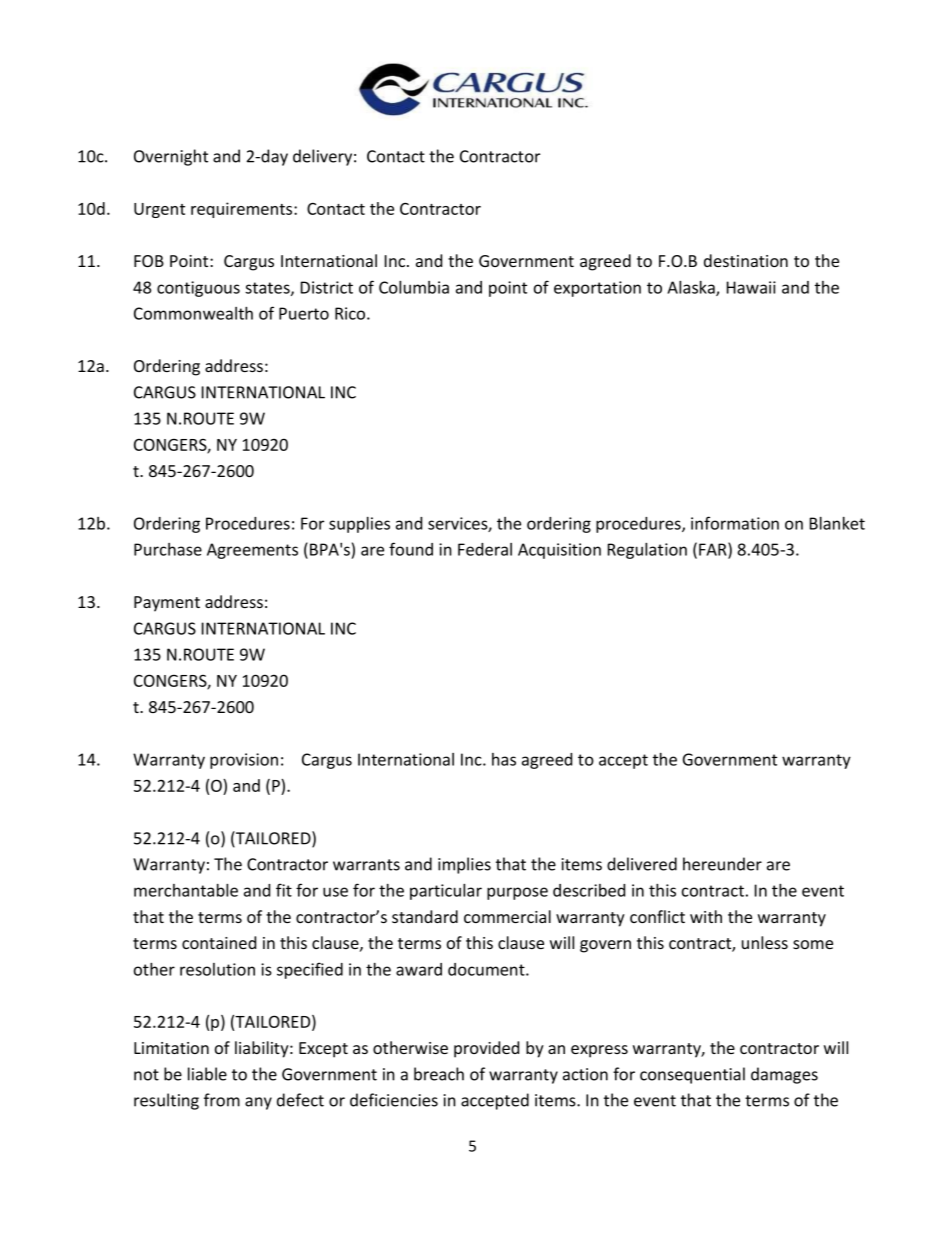  What do you see at coordinates (252, 551) in the image?
I see `Agreements` at bounding box center [252, 551].
